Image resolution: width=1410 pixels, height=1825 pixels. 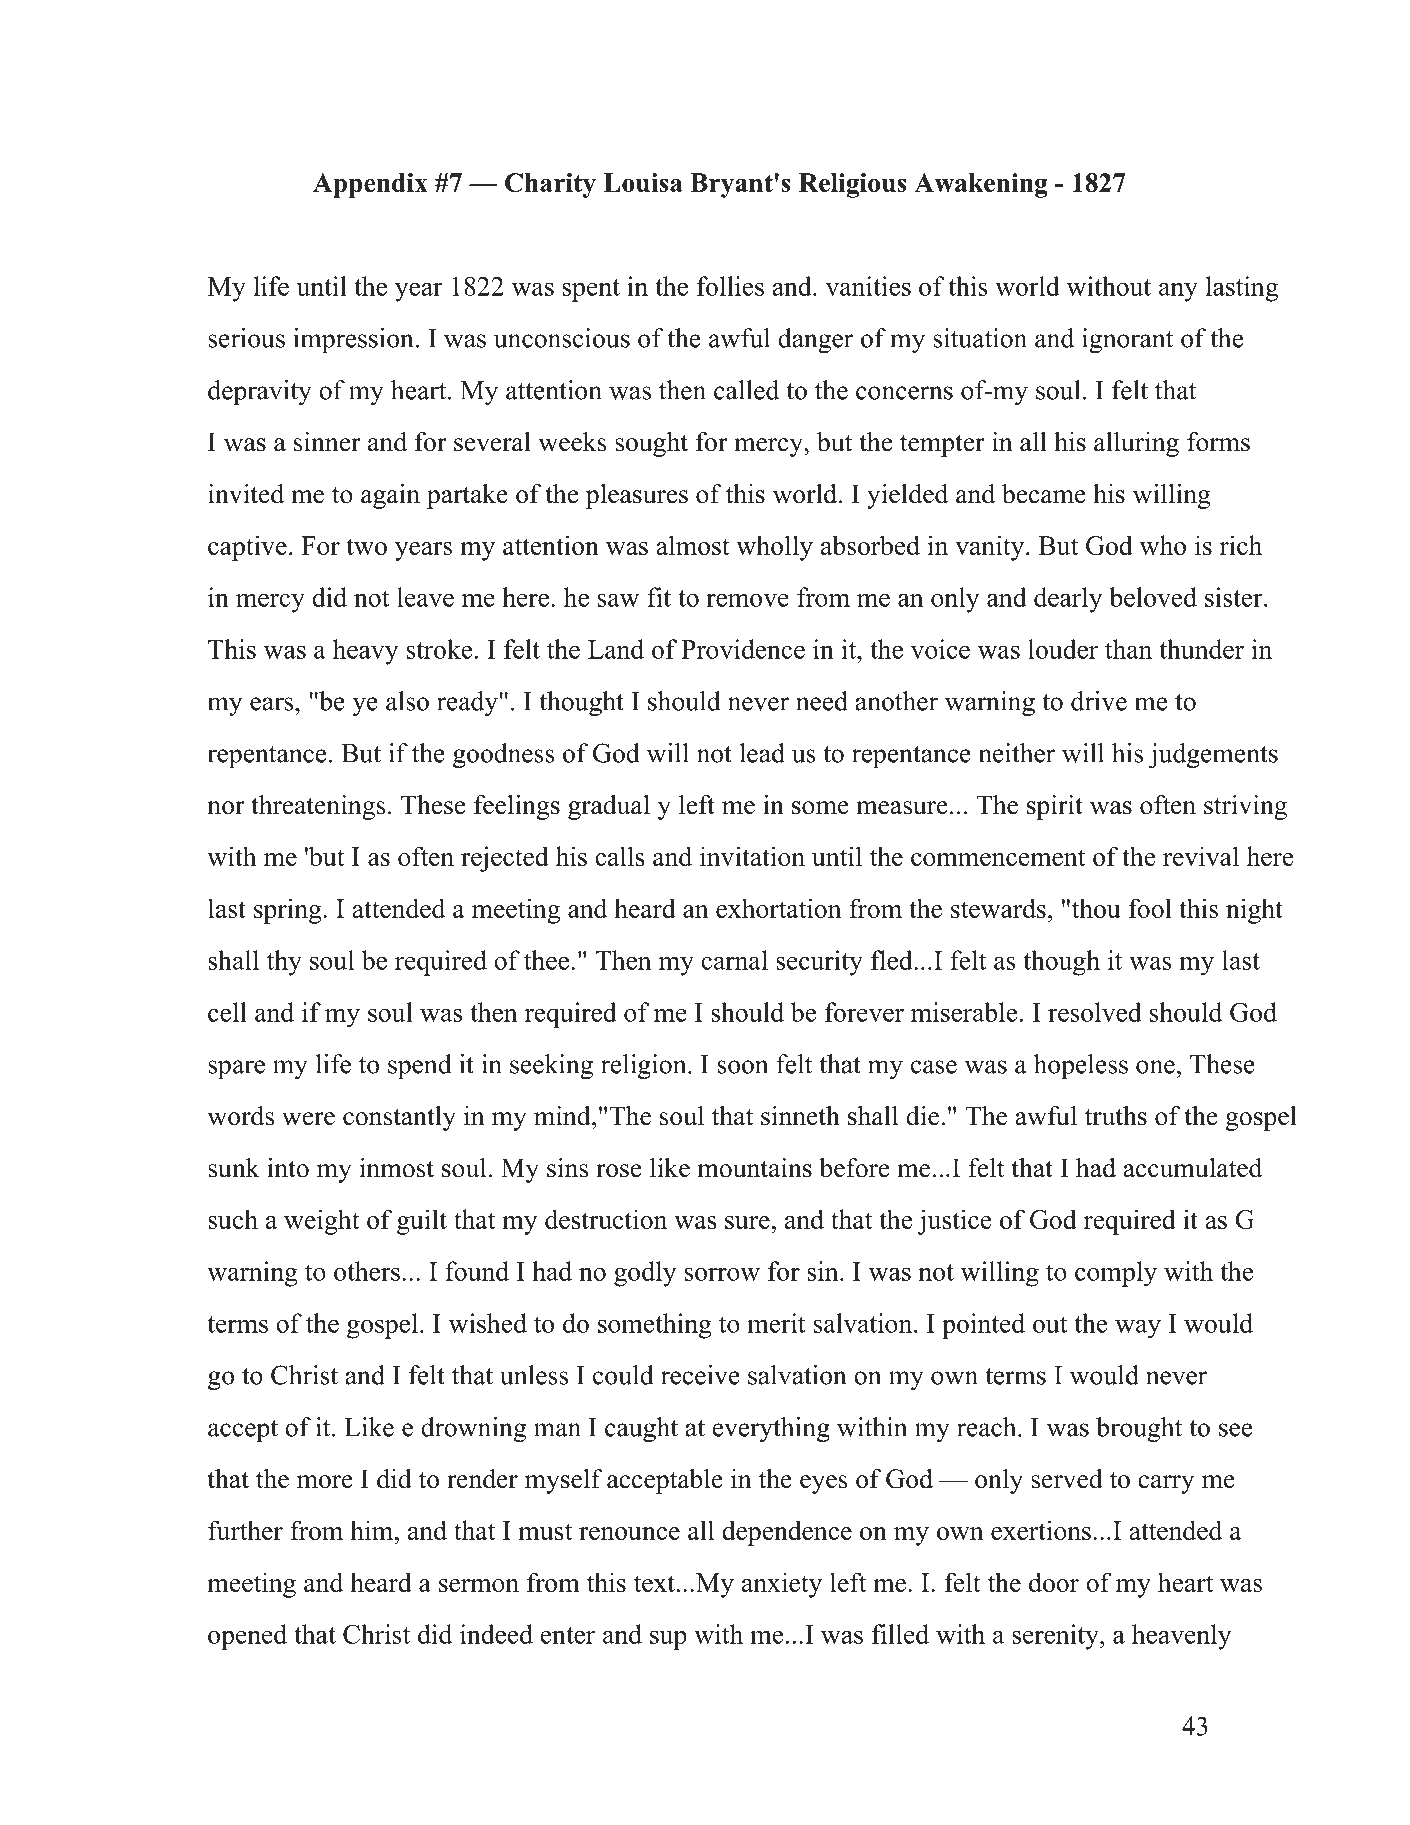 I want to click on anxiety, so click(x=782, y=1585).
